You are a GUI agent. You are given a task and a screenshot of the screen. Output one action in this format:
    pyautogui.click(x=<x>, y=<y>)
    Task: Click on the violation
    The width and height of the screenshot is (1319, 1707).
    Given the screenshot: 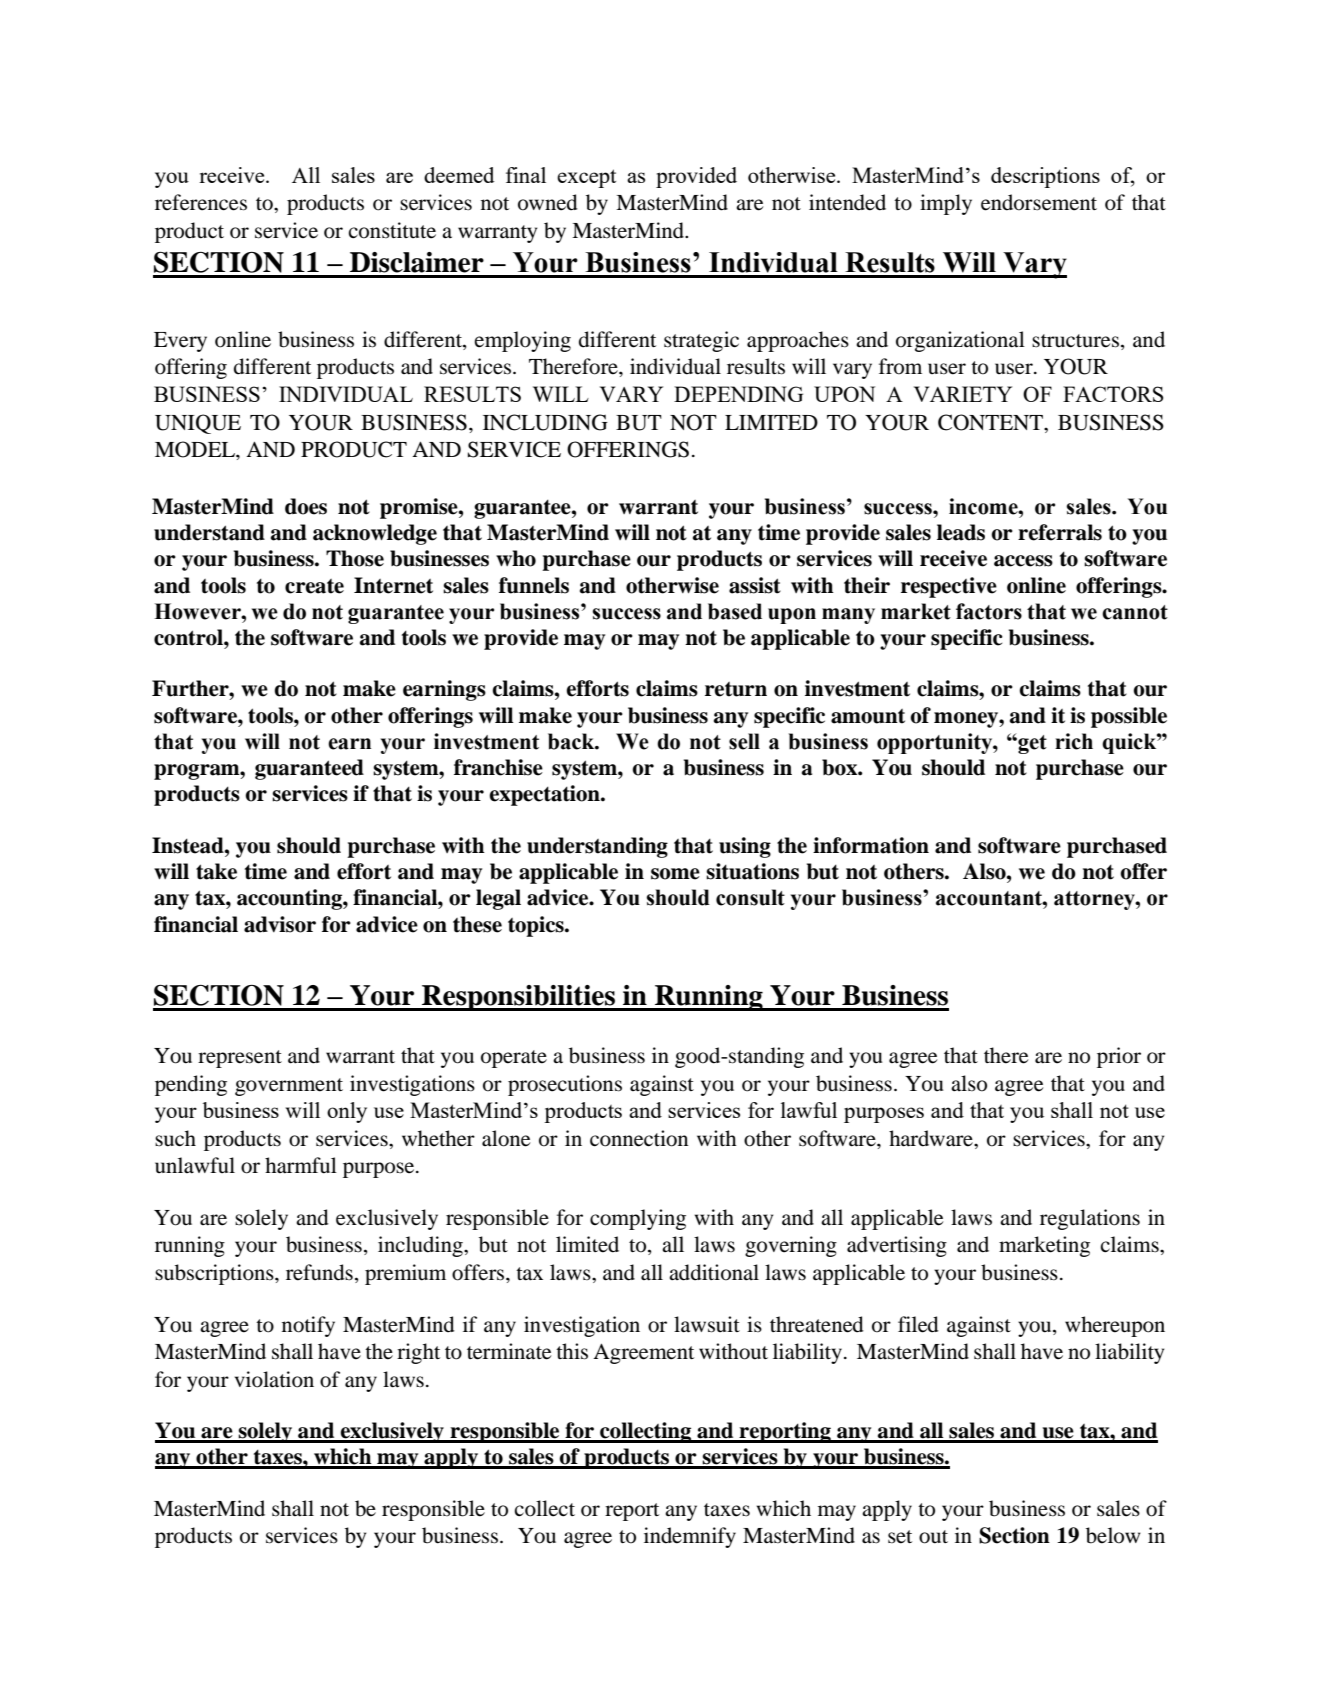 What is the action you would take?
    pyautogui.click(x=274, y=1379)
